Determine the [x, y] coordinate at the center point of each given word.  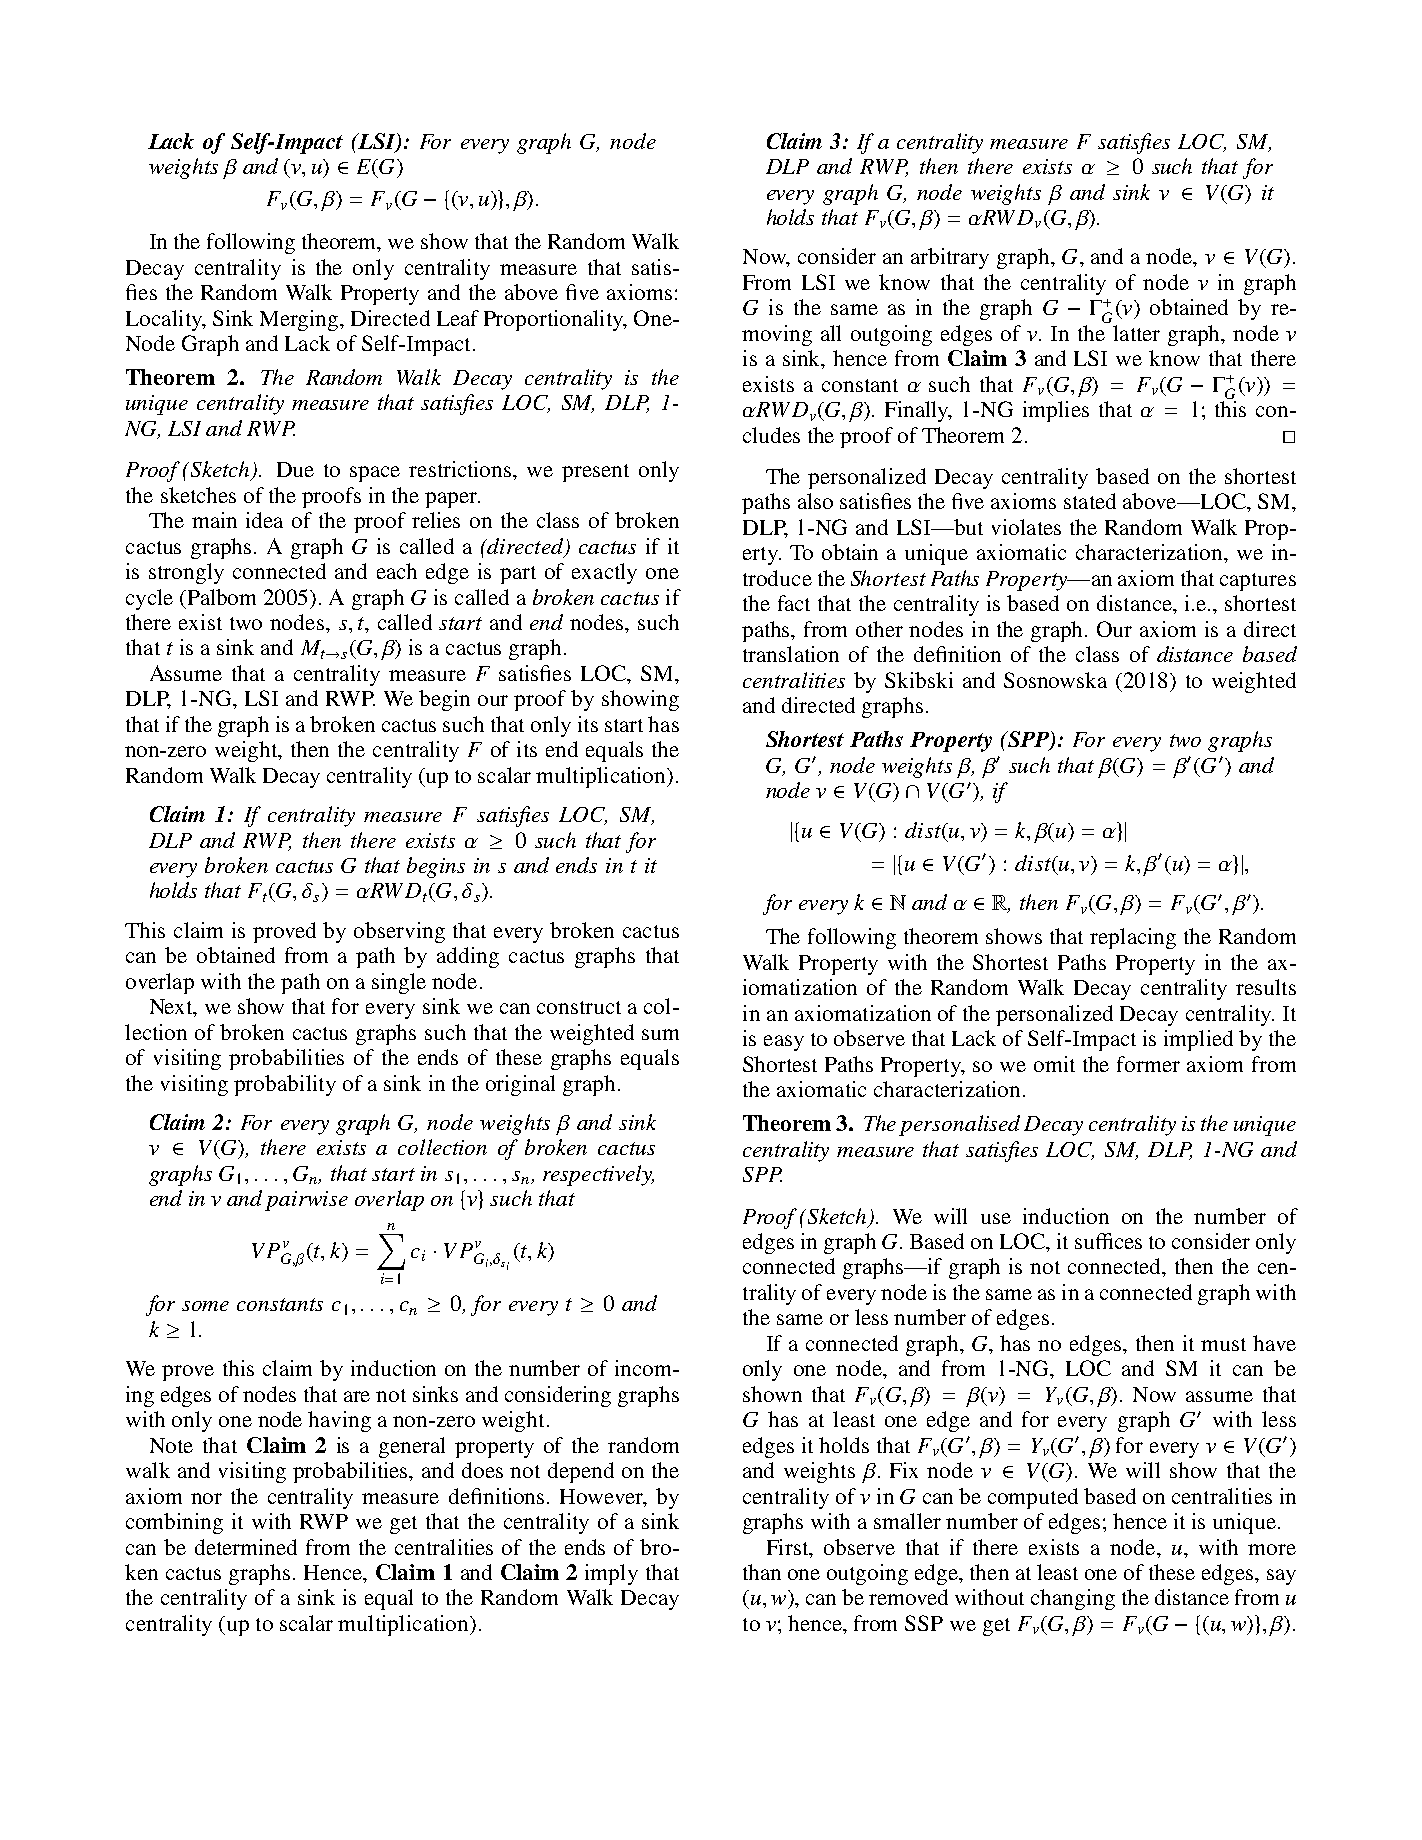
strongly [186, 573]
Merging [300, 320]
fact [794, 603]
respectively [598, 1175]
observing [399, 932]
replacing [1133, 938]
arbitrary [950, 258]
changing [1073, 1599]
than [762, 1572]
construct [579, 1007]
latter [1136, 333]
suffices [1108, 1241]
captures [1258, 582]
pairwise [306, 1201]
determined [246, 1547]
